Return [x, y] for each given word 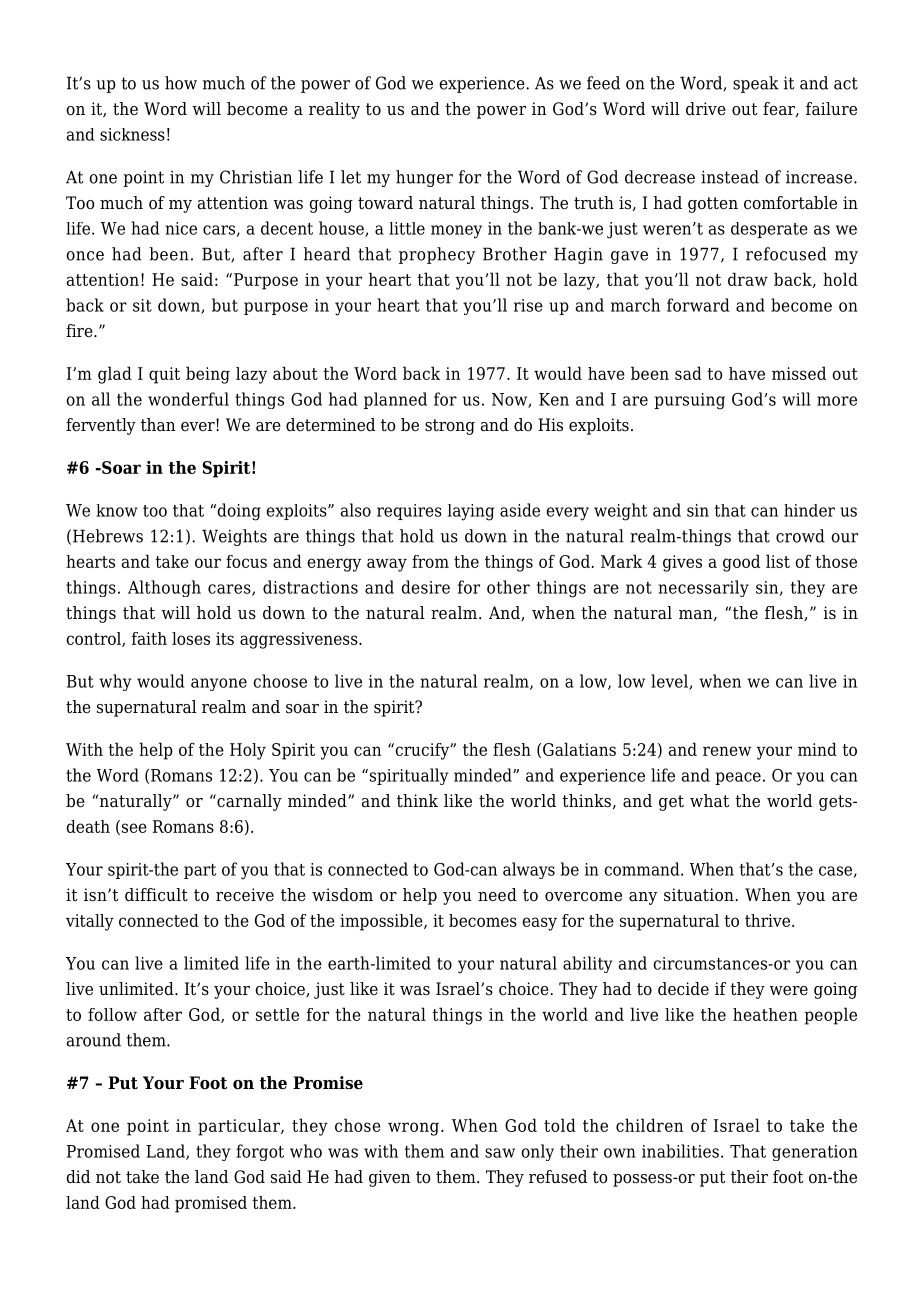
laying [471, 512]
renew [727, 751]
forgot [260, 1152]
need [497, 895]
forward [698, 305]
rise [528, 305]
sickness [132, 134]
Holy [248, 751]
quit [164, 375]
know [117, 510]
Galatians [579, 749]
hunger [424, 178]
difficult [156, 895]
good [741, 563]
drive [706, 109]
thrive [767, 920]
